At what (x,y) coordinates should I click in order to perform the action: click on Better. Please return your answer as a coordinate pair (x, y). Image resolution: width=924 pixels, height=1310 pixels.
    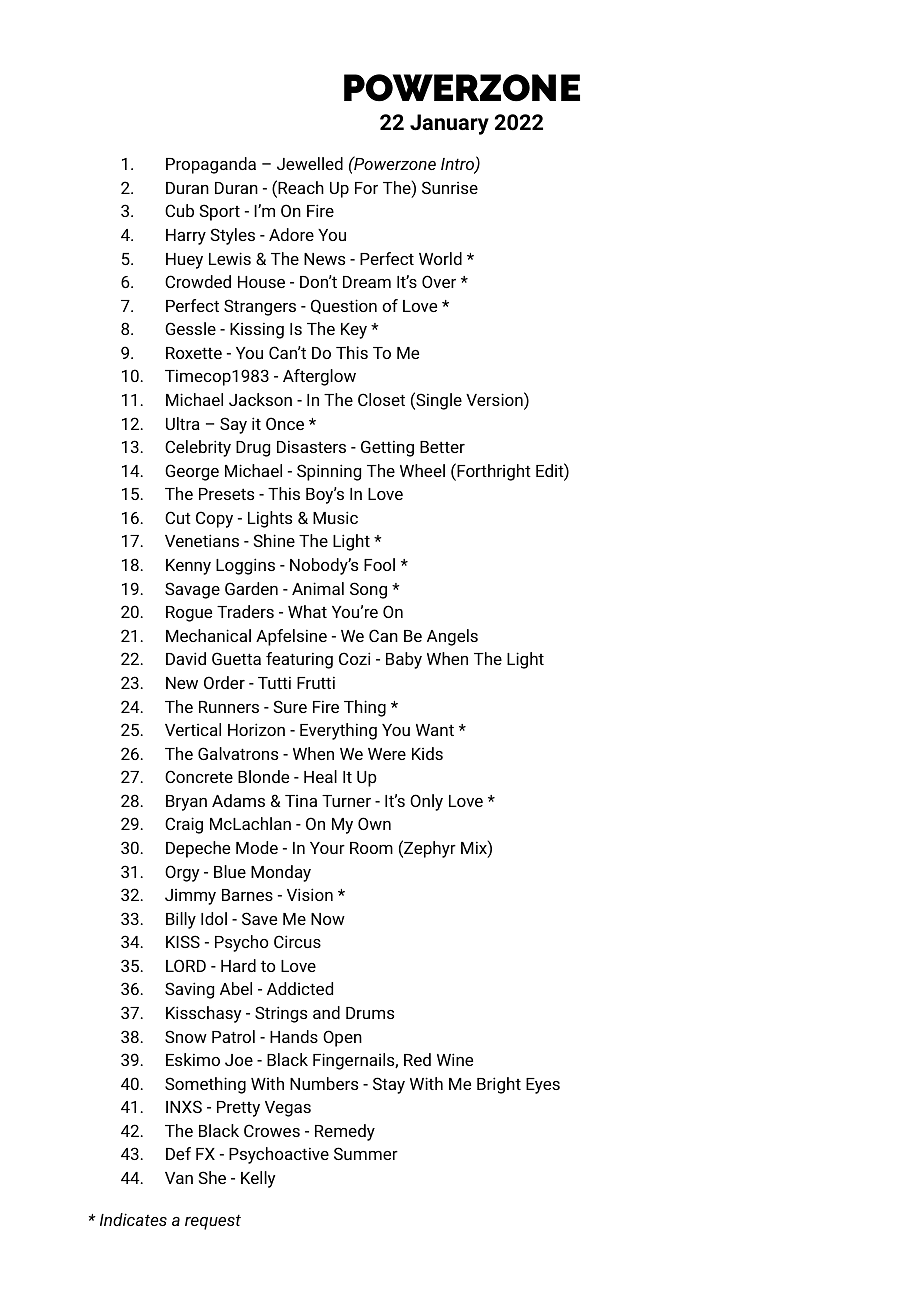
    Looking at the image, I should click on (442, 447).
